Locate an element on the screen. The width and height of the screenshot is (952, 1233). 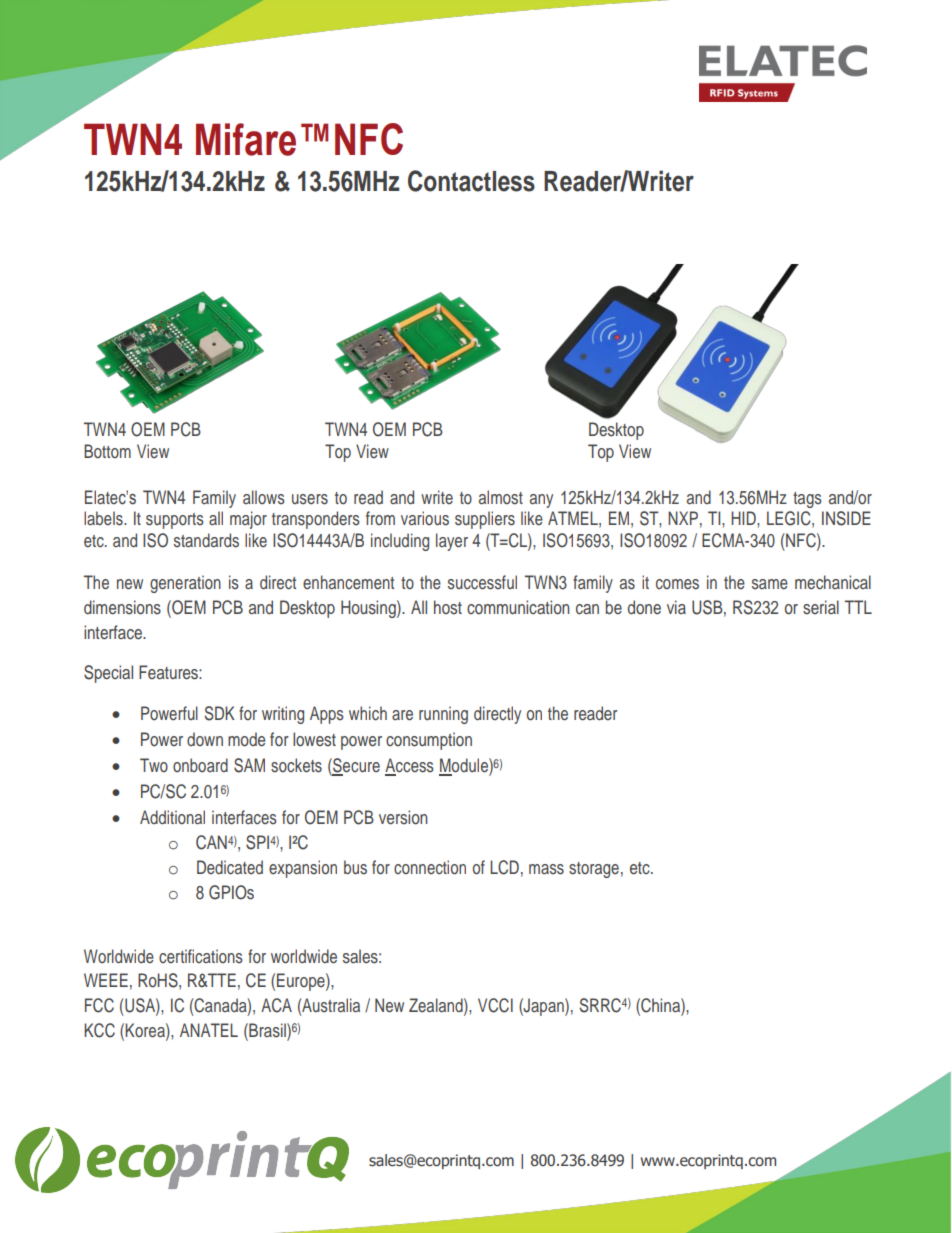
running is located at coordinates (443, 715).
